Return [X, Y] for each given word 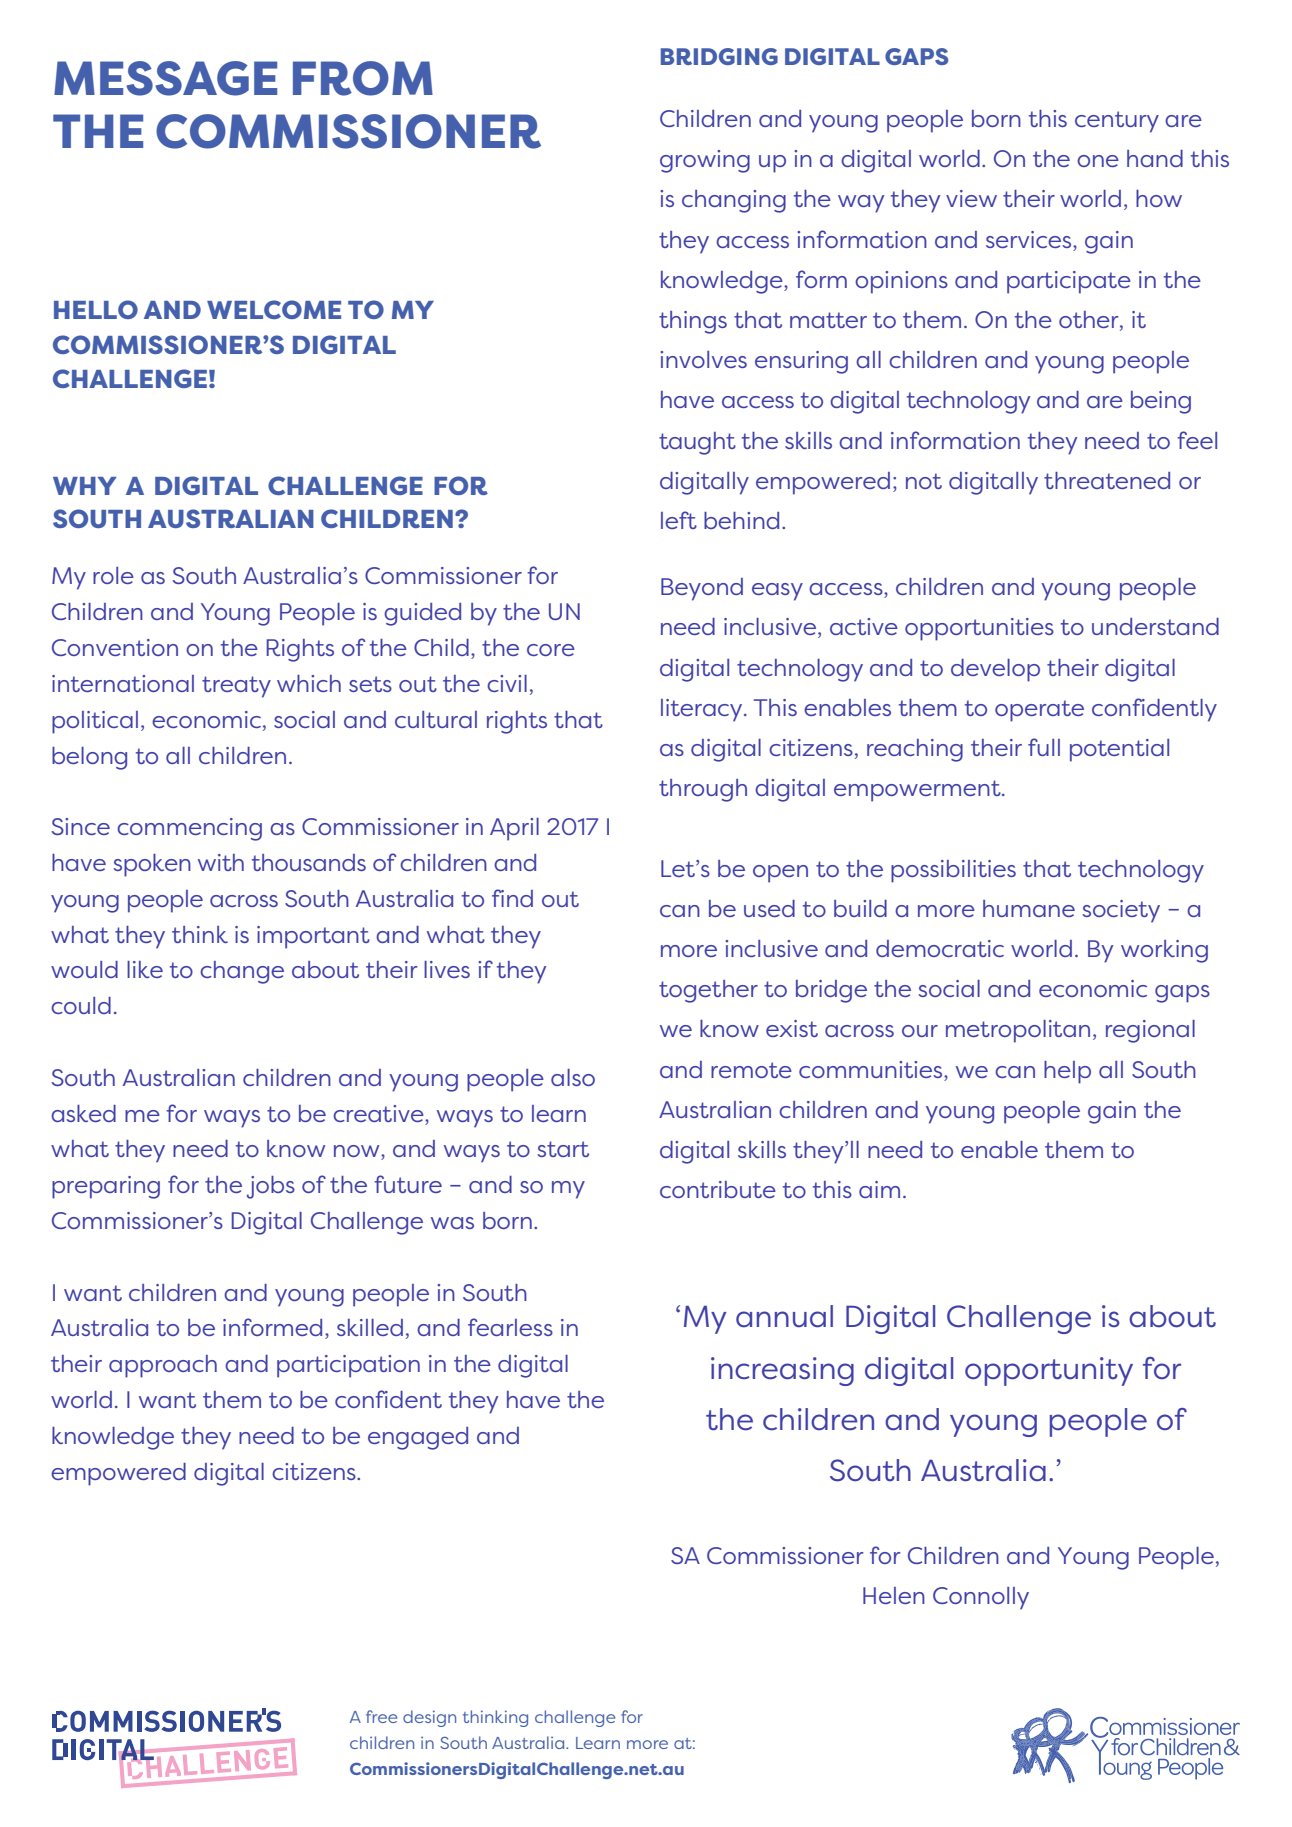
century [1117, 122]
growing [705, 161]
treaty [236, 687]
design [429, 1718]
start [563, 1149]
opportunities [979, 629]
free [381, 1716]
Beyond [702, 589]
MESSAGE [165, 78]
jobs [271, 1187]
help [1067, 1072]
